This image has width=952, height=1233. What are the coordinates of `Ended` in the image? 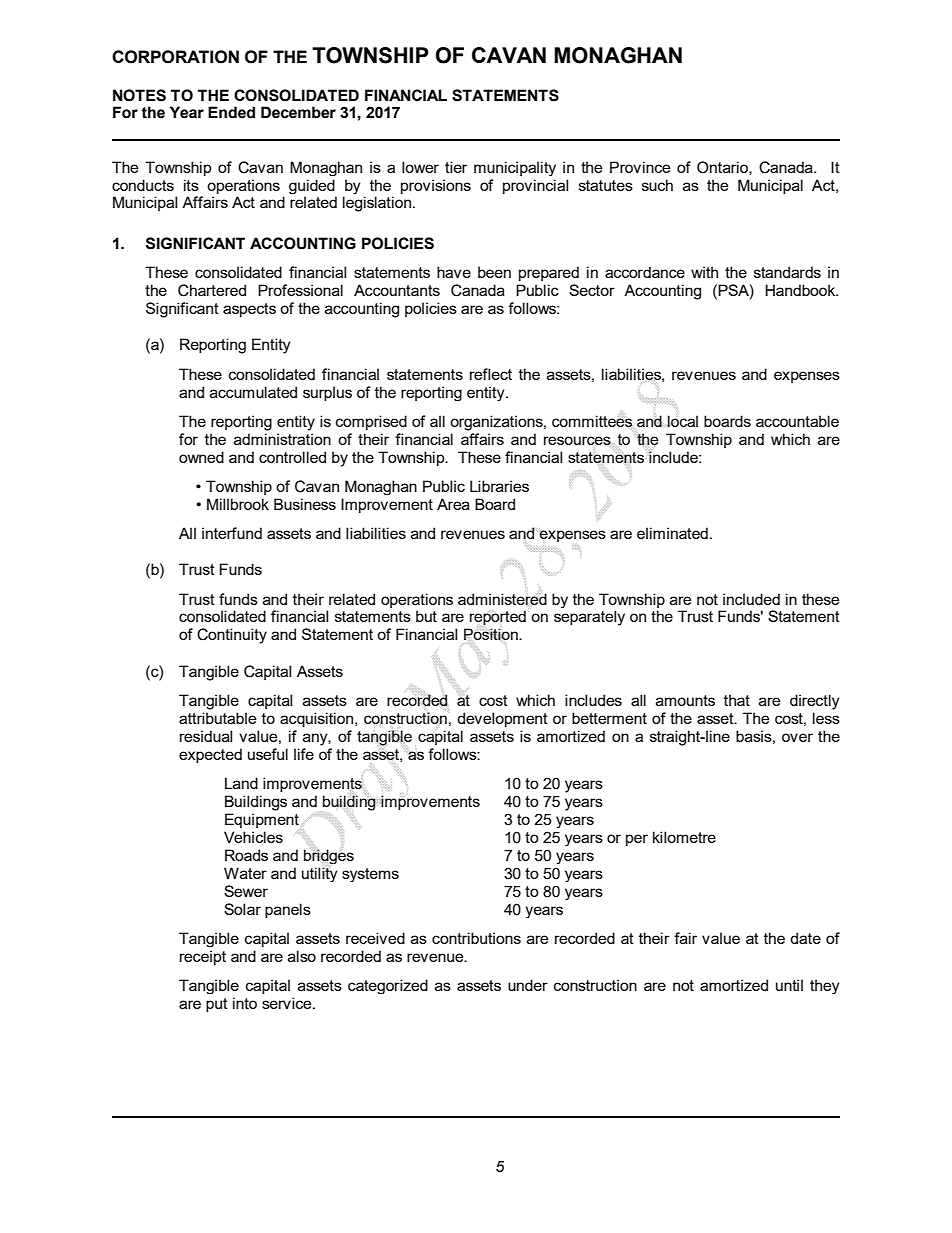 It's located at (231, 112).
